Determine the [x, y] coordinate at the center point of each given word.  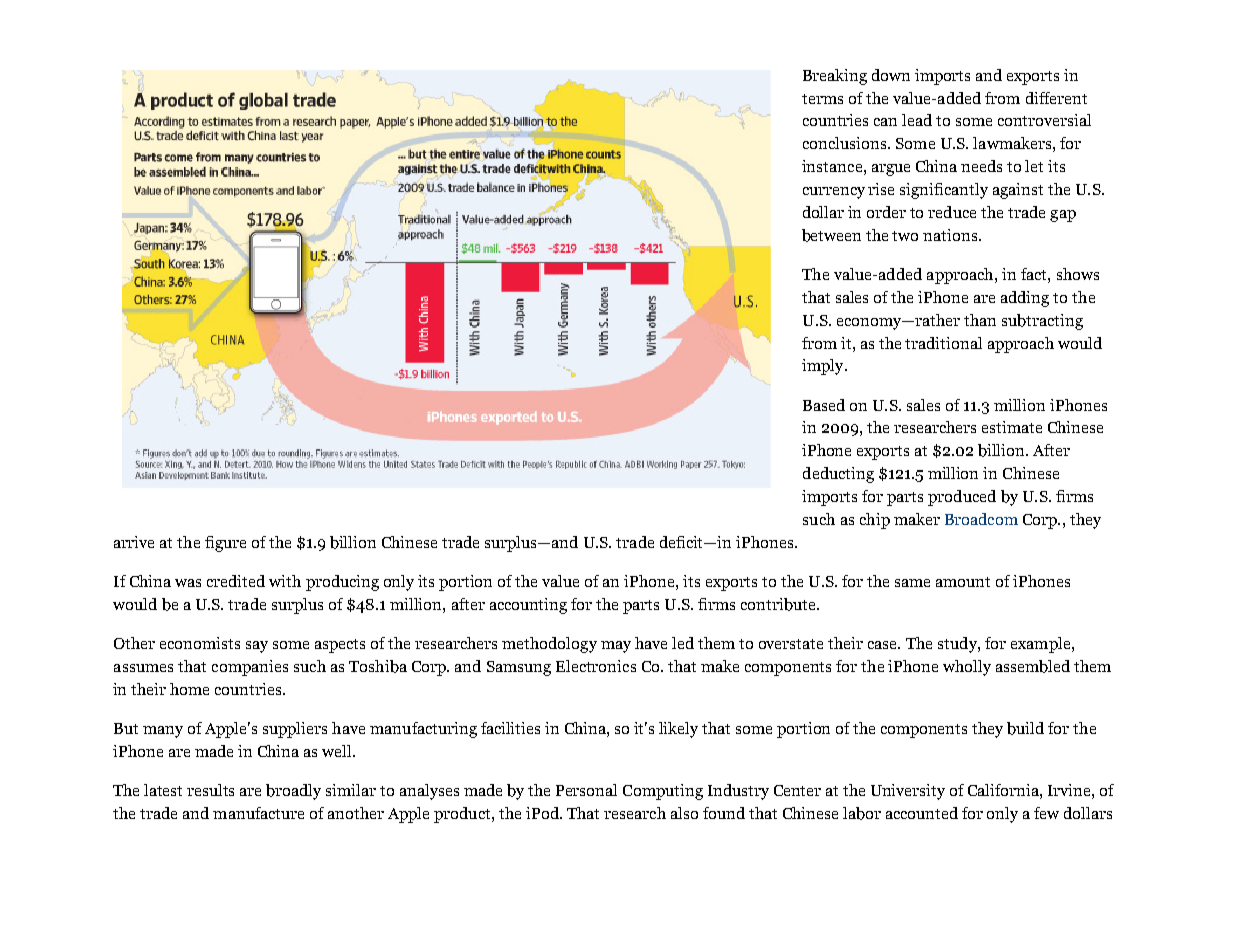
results [210, 790]
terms [822, 99]
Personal [586, 790]
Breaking [835, 77]
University [908, 792]
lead [917, 120]
